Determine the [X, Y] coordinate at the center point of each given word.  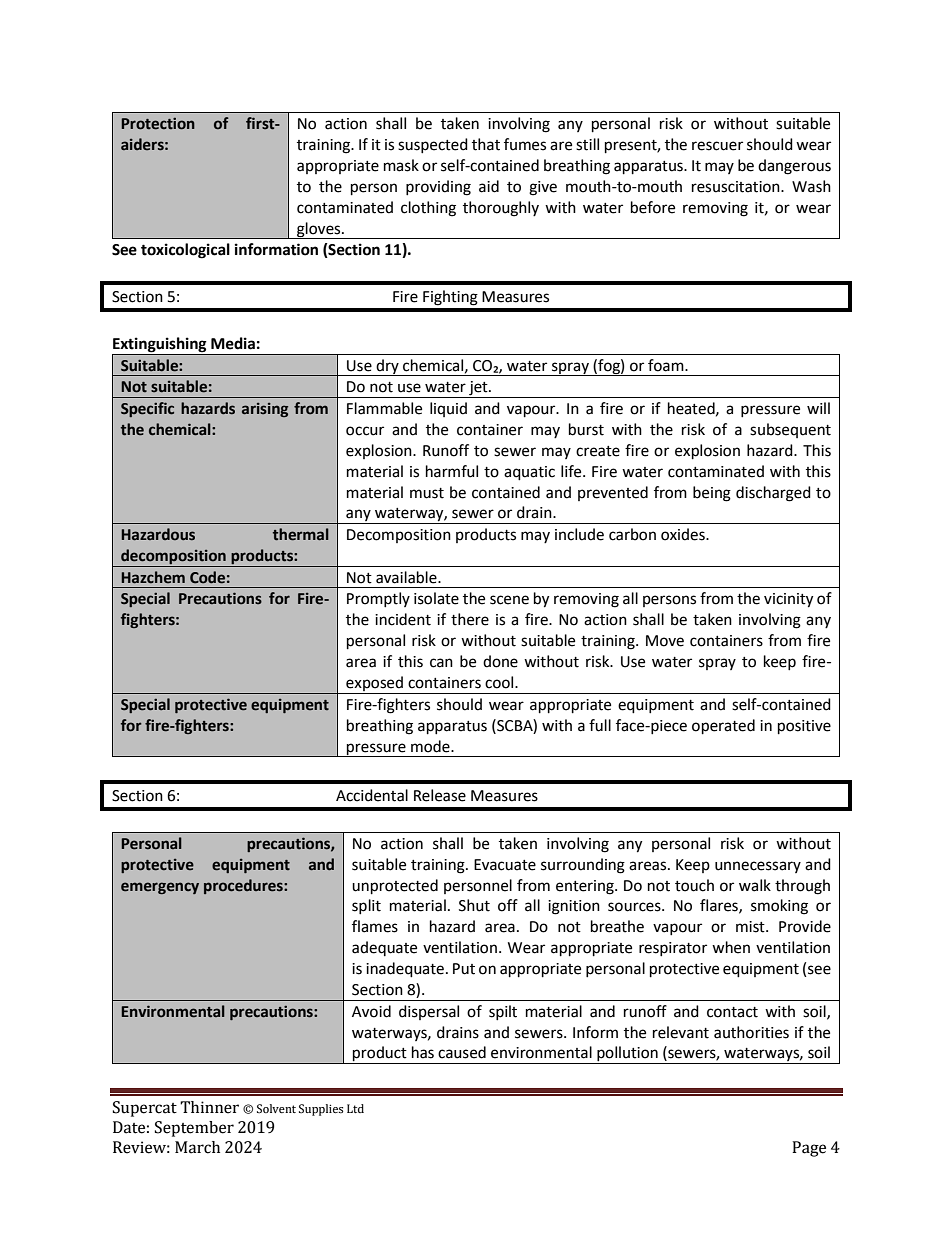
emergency [160, 888]
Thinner [209, 1107]
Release [440, 795]
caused [462, 1052]
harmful [452, 471]
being [712, 494]
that [486, 144]
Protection [158, 124]
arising [265, 410]
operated [723, 727]
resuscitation [737, 187]
